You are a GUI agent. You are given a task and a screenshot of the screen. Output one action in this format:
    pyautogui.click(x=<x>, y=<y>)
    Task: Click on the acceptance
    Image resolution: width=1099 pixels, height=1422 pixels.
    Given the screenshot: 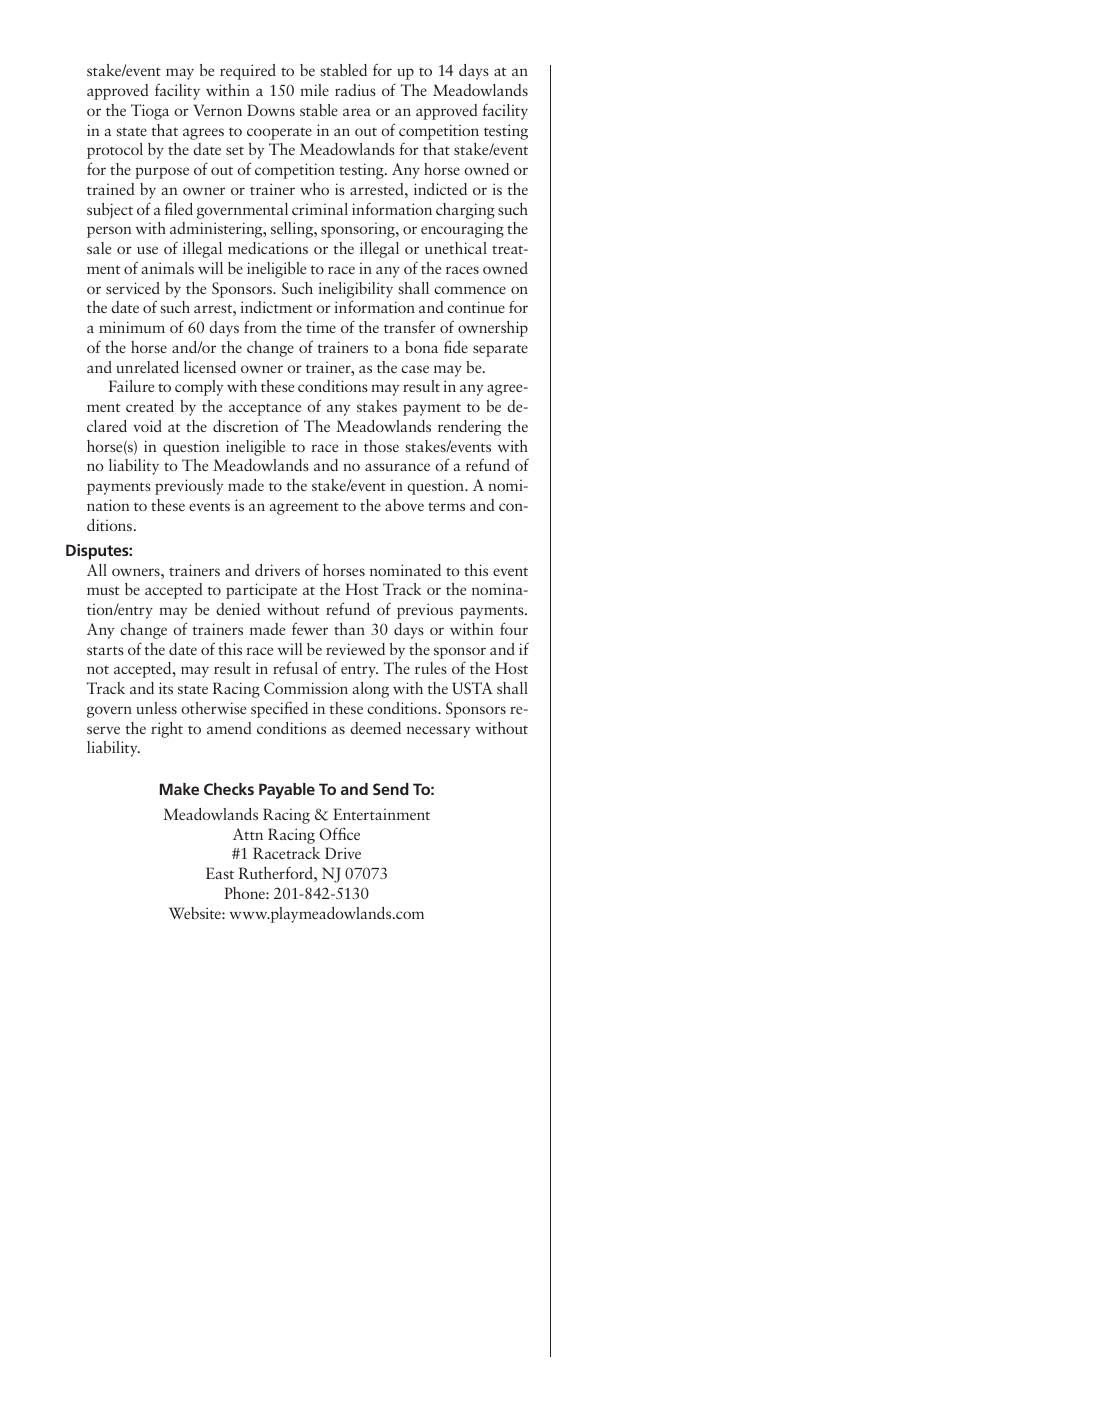 What is the action you would take?
    pyautogui.click(x=265, y=409)
